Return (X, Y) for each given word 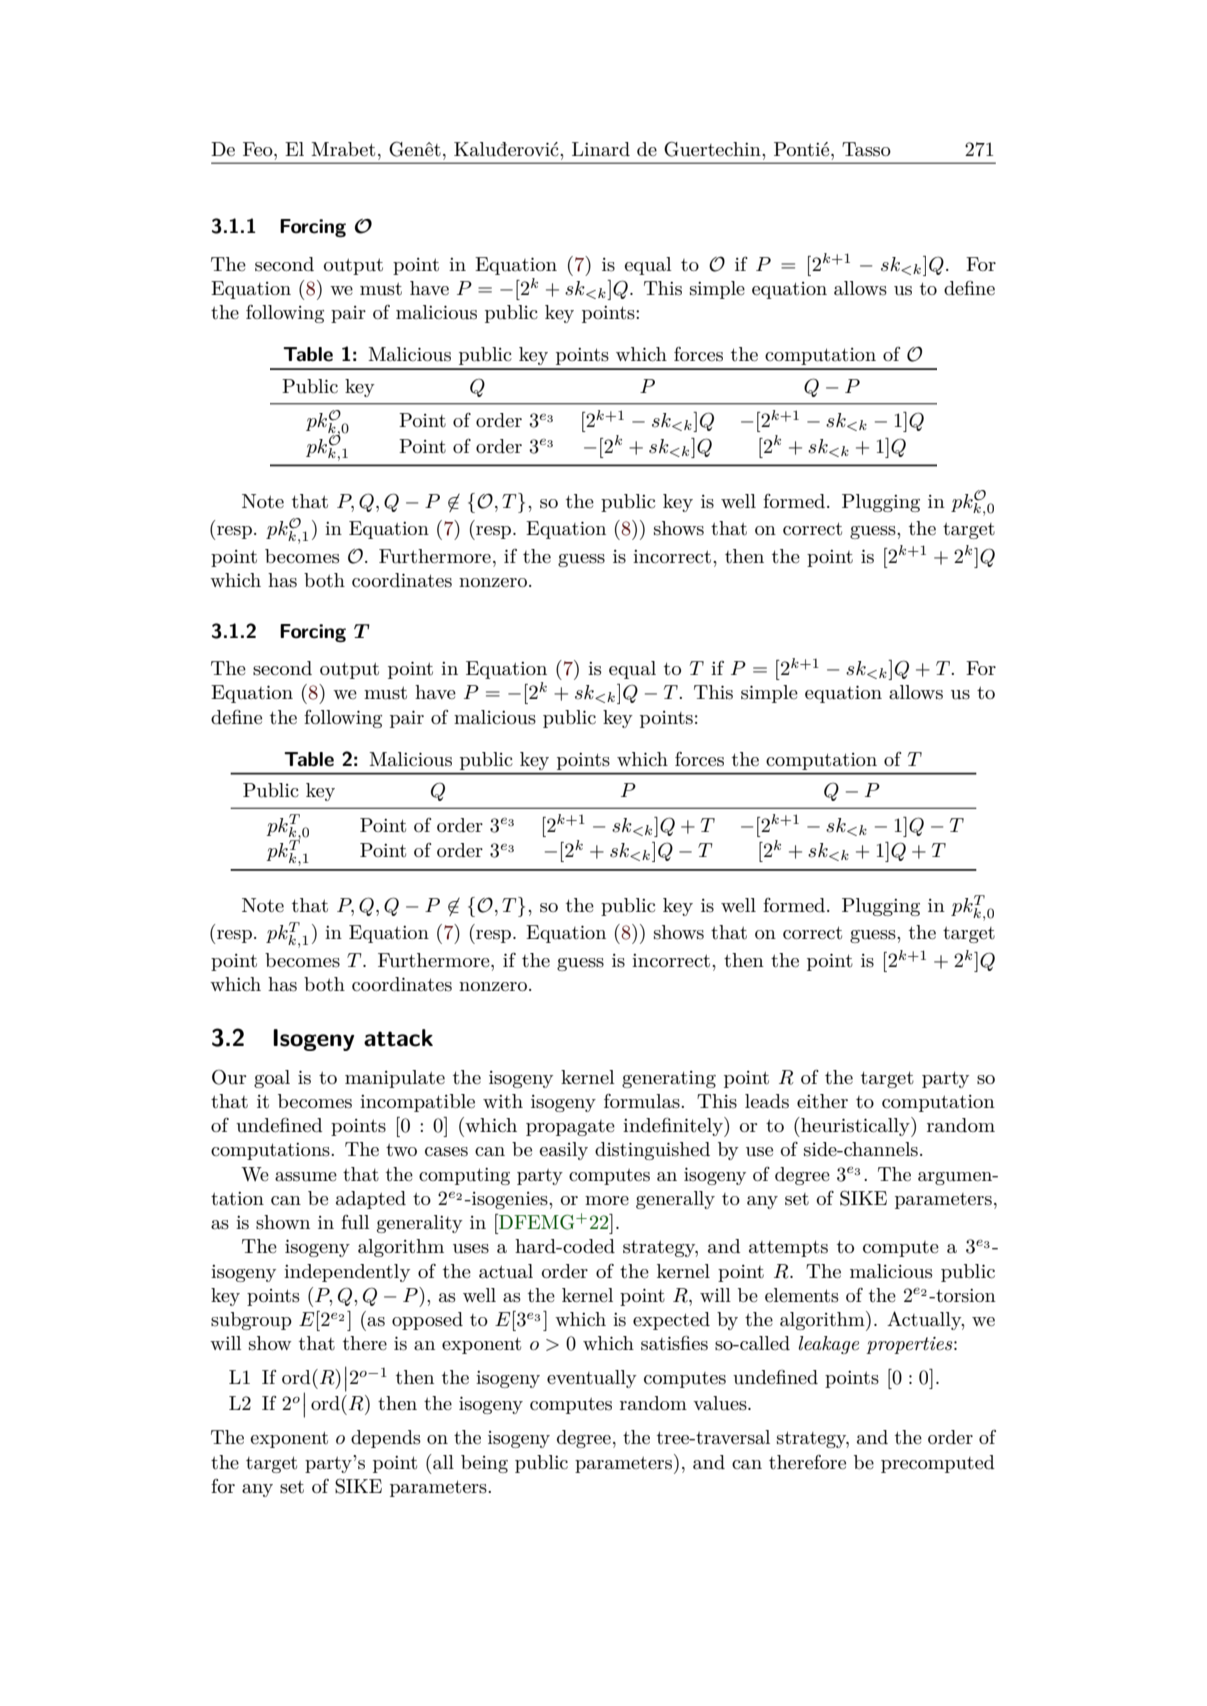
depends (386, 1439)
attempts (788, 1248)
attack (398, 1038)
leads (767, 1101)
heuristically (855, 1127)
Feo (259, 149)
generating (669, 1079)
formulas (643, 1101)
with (503, 1101)
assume (306, 1177)
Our (229, 1077)
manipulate (395, 1079)
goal (272, 1079)
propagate (570, 1128)
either (822, 1101)
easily (563, 1151)
